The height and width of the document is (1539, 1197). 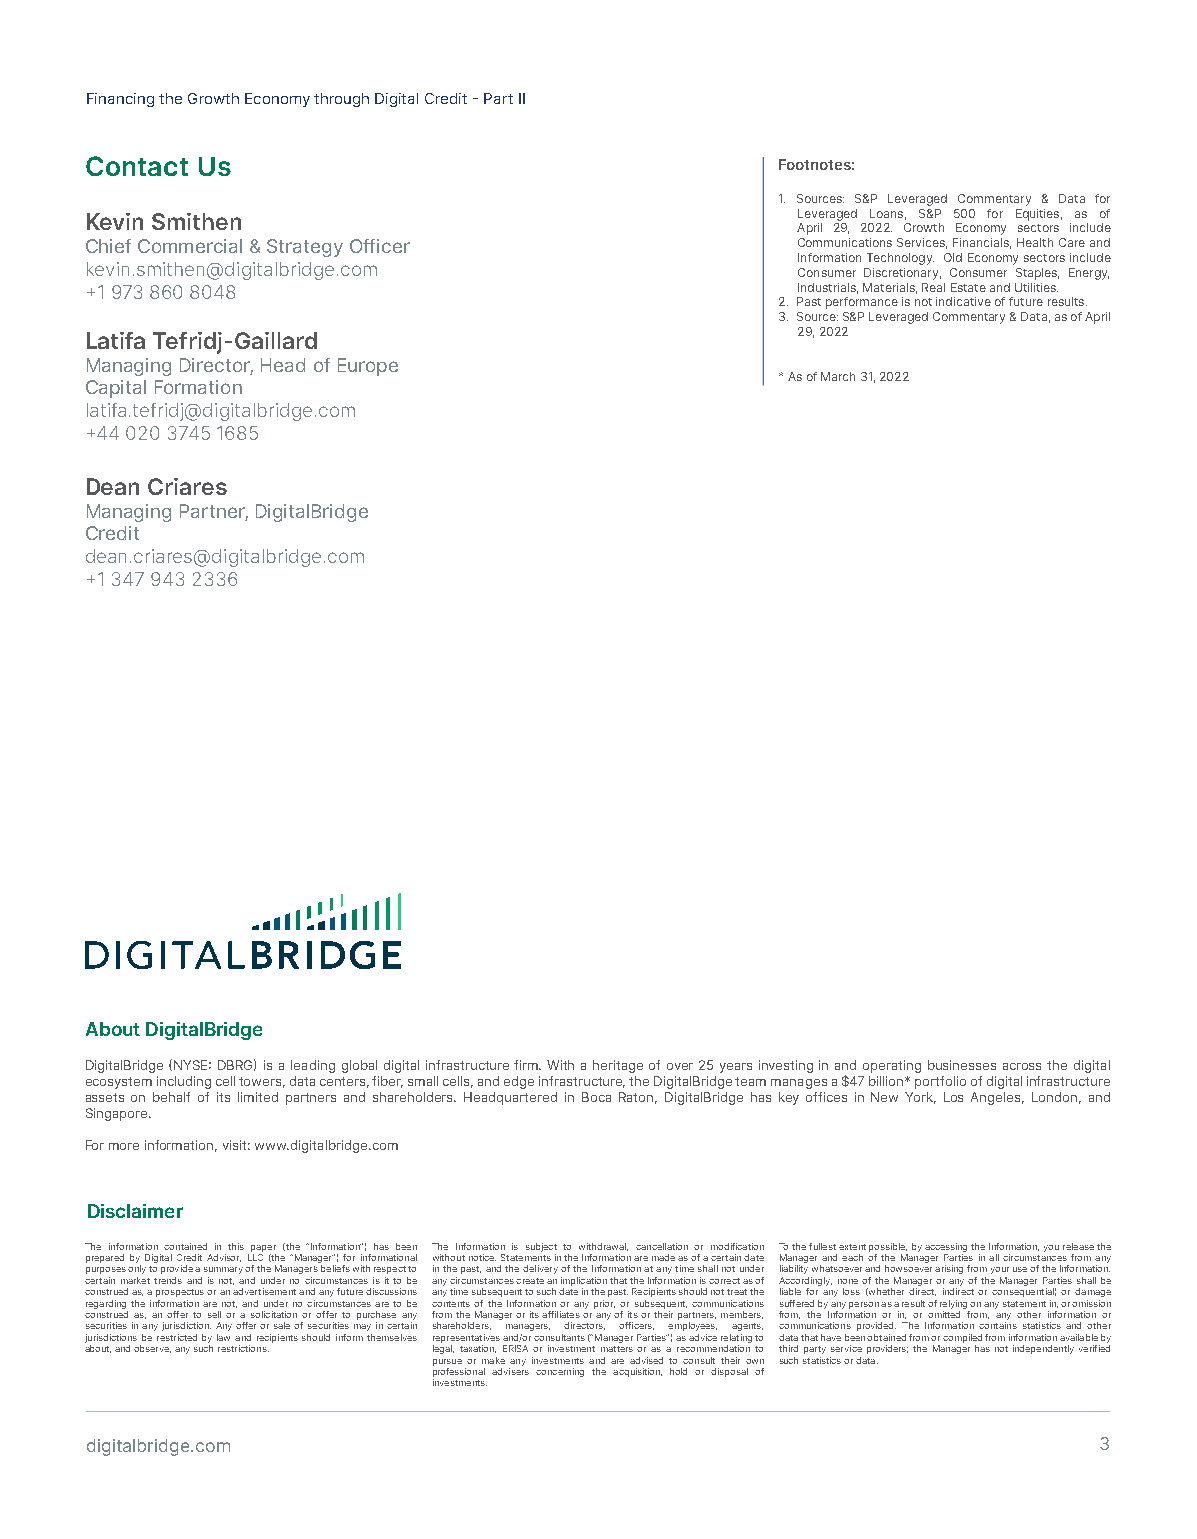 What do you see at coordinates (838, 376) in the document?
I see `March` at bounding box center [838, 376].
